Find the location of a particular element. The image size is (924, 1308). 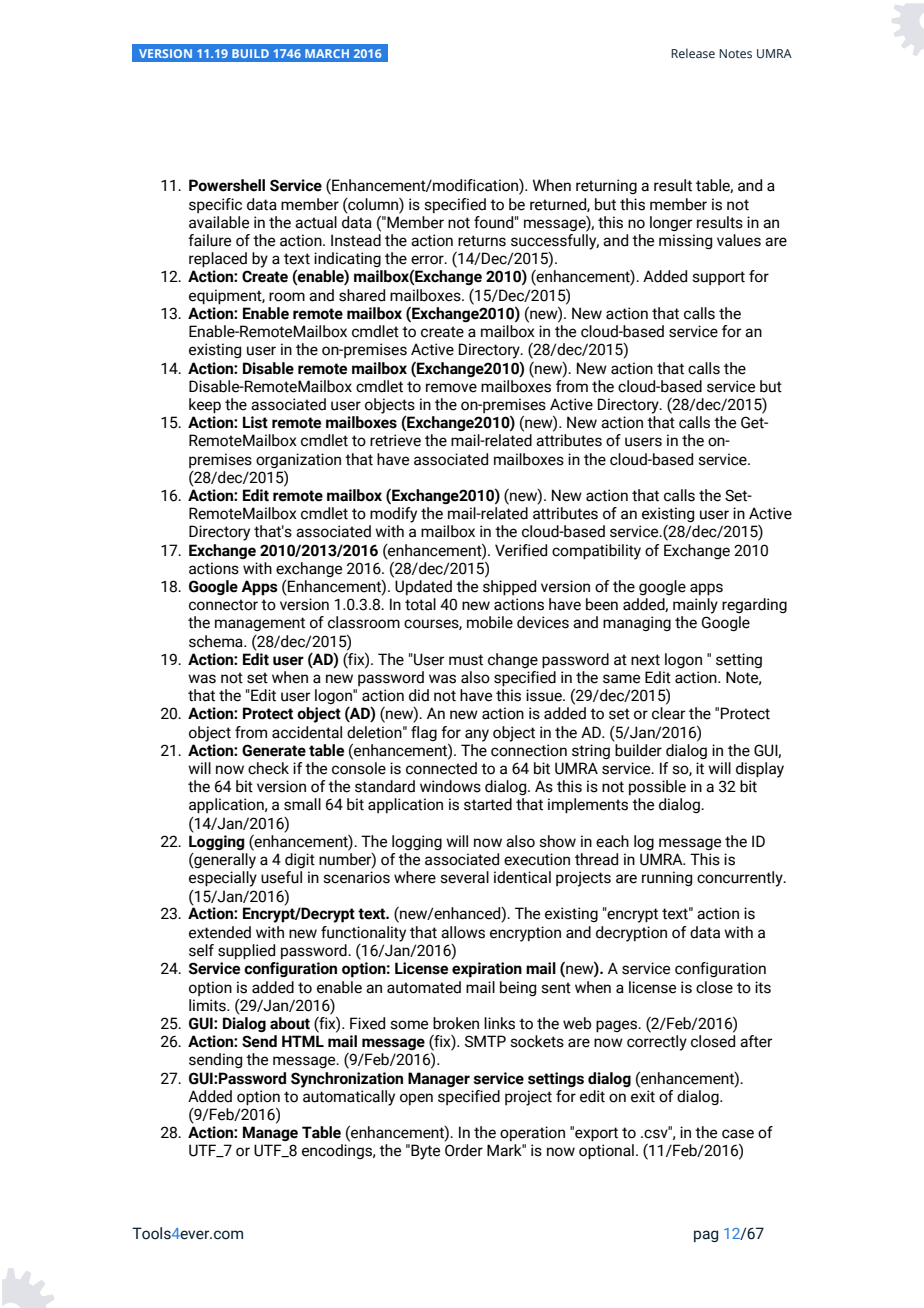

returns is located at coordinates (482, 241).
